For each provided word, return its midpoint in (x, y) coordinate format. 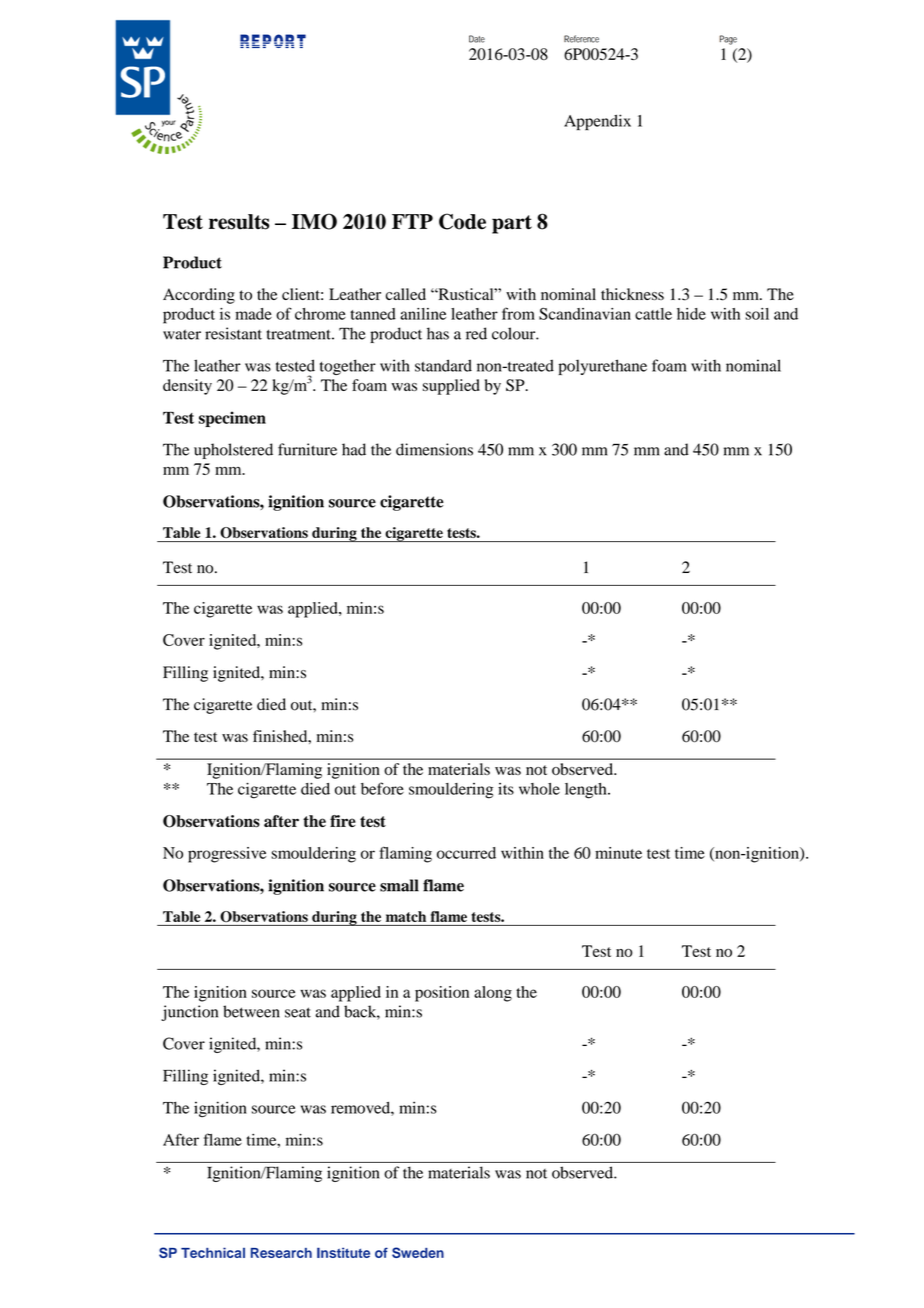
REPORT (273, 41)
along (493, 994)
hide (691, 314)
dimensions (434, 449)
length (587, 791)
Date (477, 39)
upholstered (233, 451)
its (506, 789)
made (253, 314)
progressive (227, 855)
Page (728, 40)
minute (618, 853)
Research (281, 1253)
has (438, 333)
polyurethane (602, 367)
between (251, 1011)
